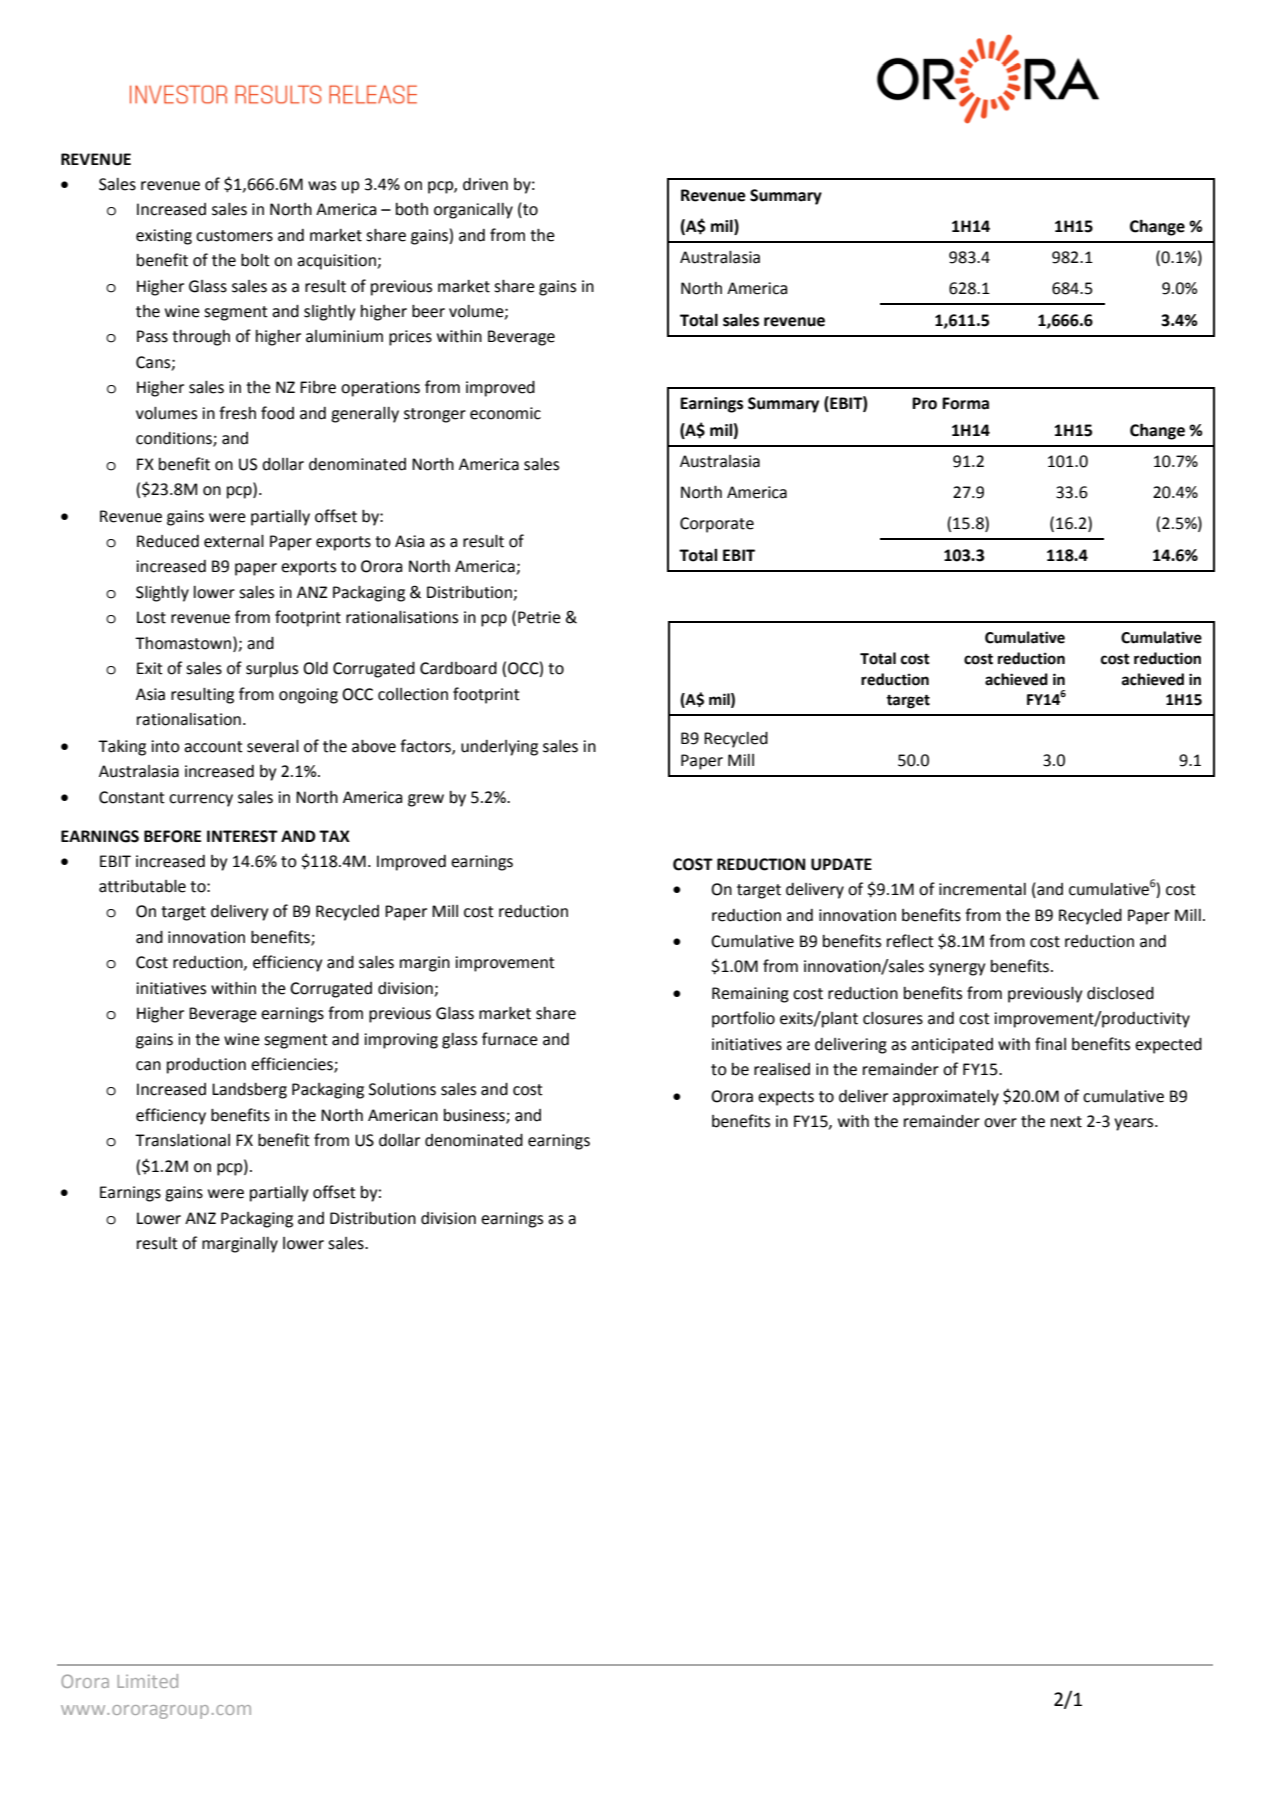 The width and height of the screenshot is (1270, 1796). What do you see at coordinates (272, 670) in the screenshot?
I see `surplus` at bounding box center [272, 670].
